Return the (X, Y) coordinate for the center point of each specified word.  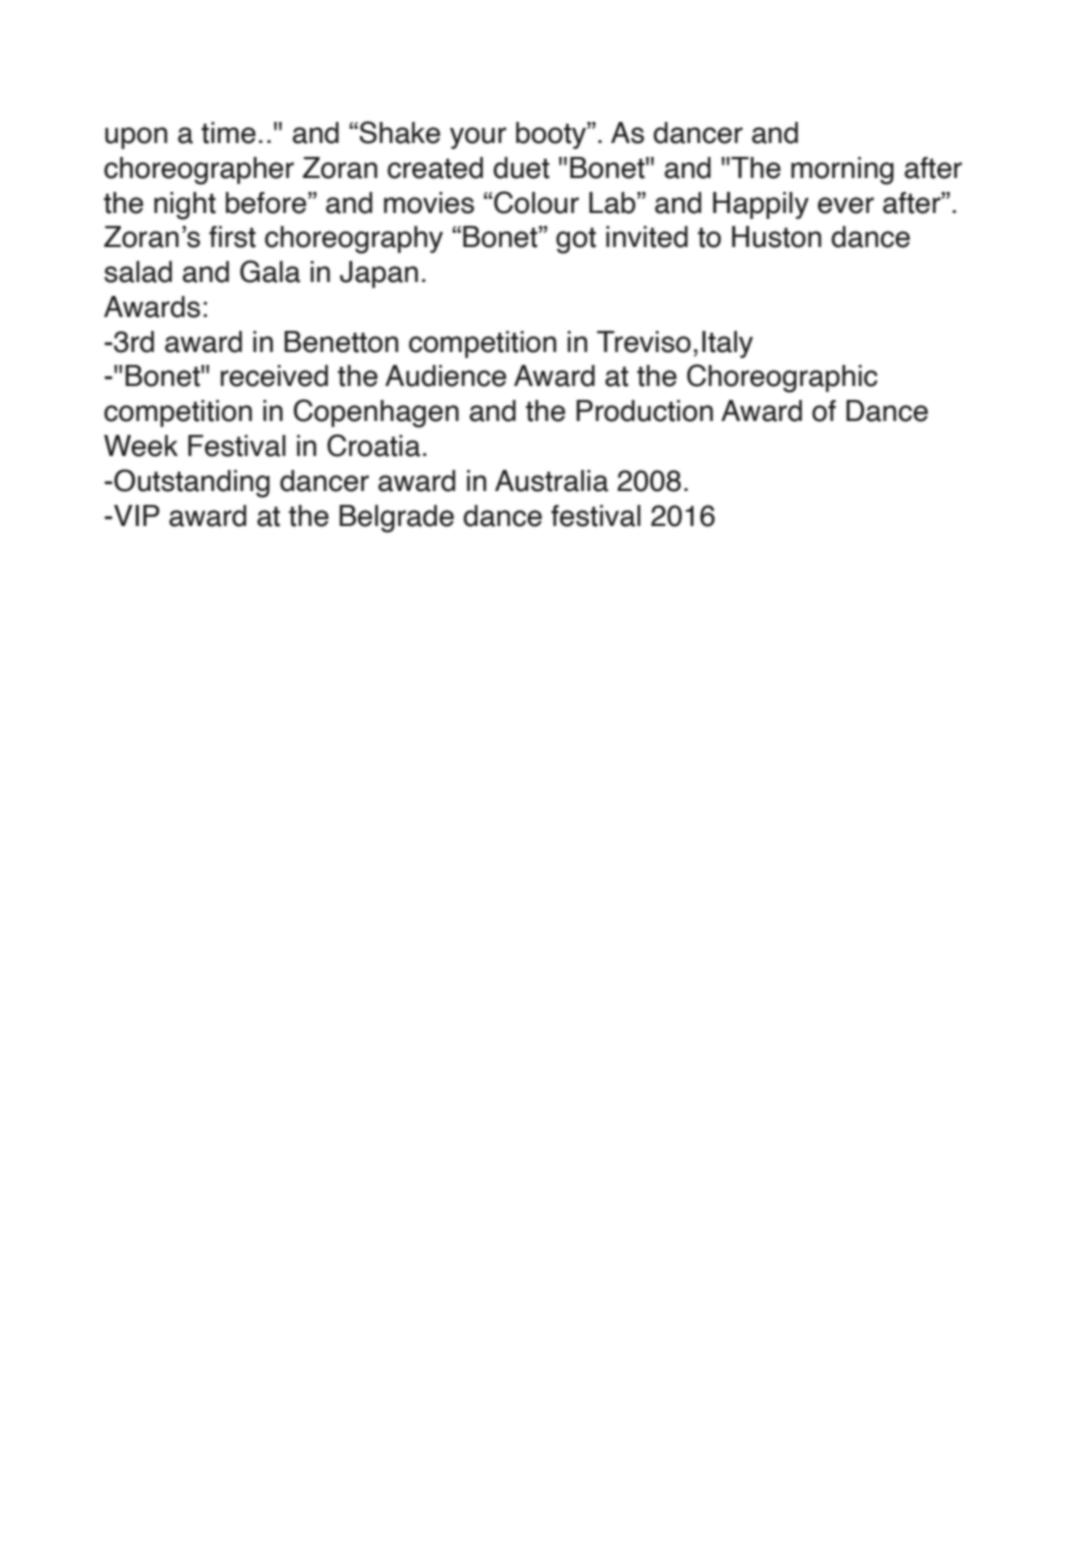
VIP (137, 515)
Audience (445, 376)
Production (644, 411)
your (478, 138)
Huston (776, 237)
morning (842, 171)
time (228, 133)
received (274, 376)
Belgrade (396, 519)
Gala (270, 271)
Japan (379, 274)
